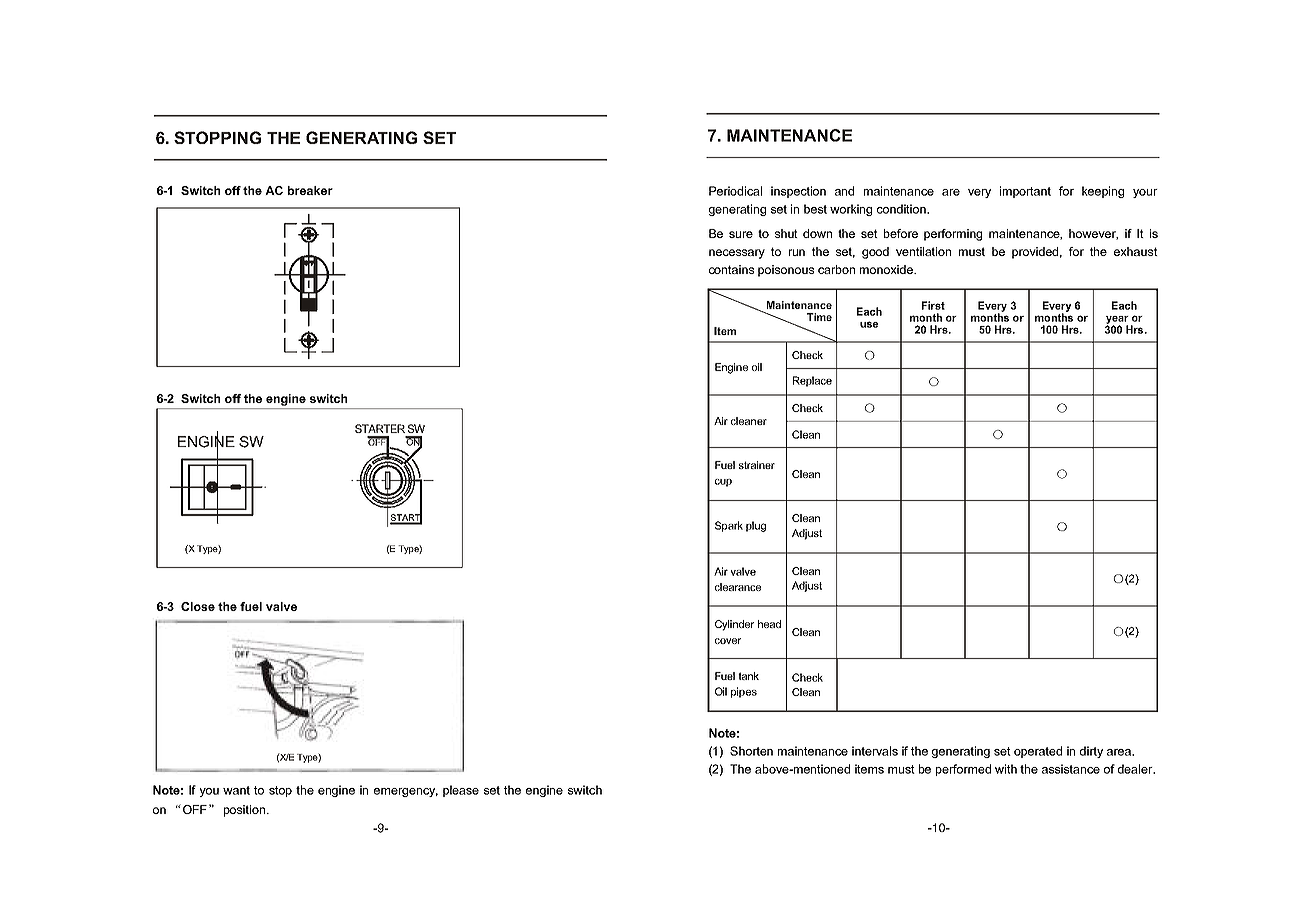  What do you see at coordinates (198, 606) in the page?
I see `Close` at bounding box center [198, 606].
